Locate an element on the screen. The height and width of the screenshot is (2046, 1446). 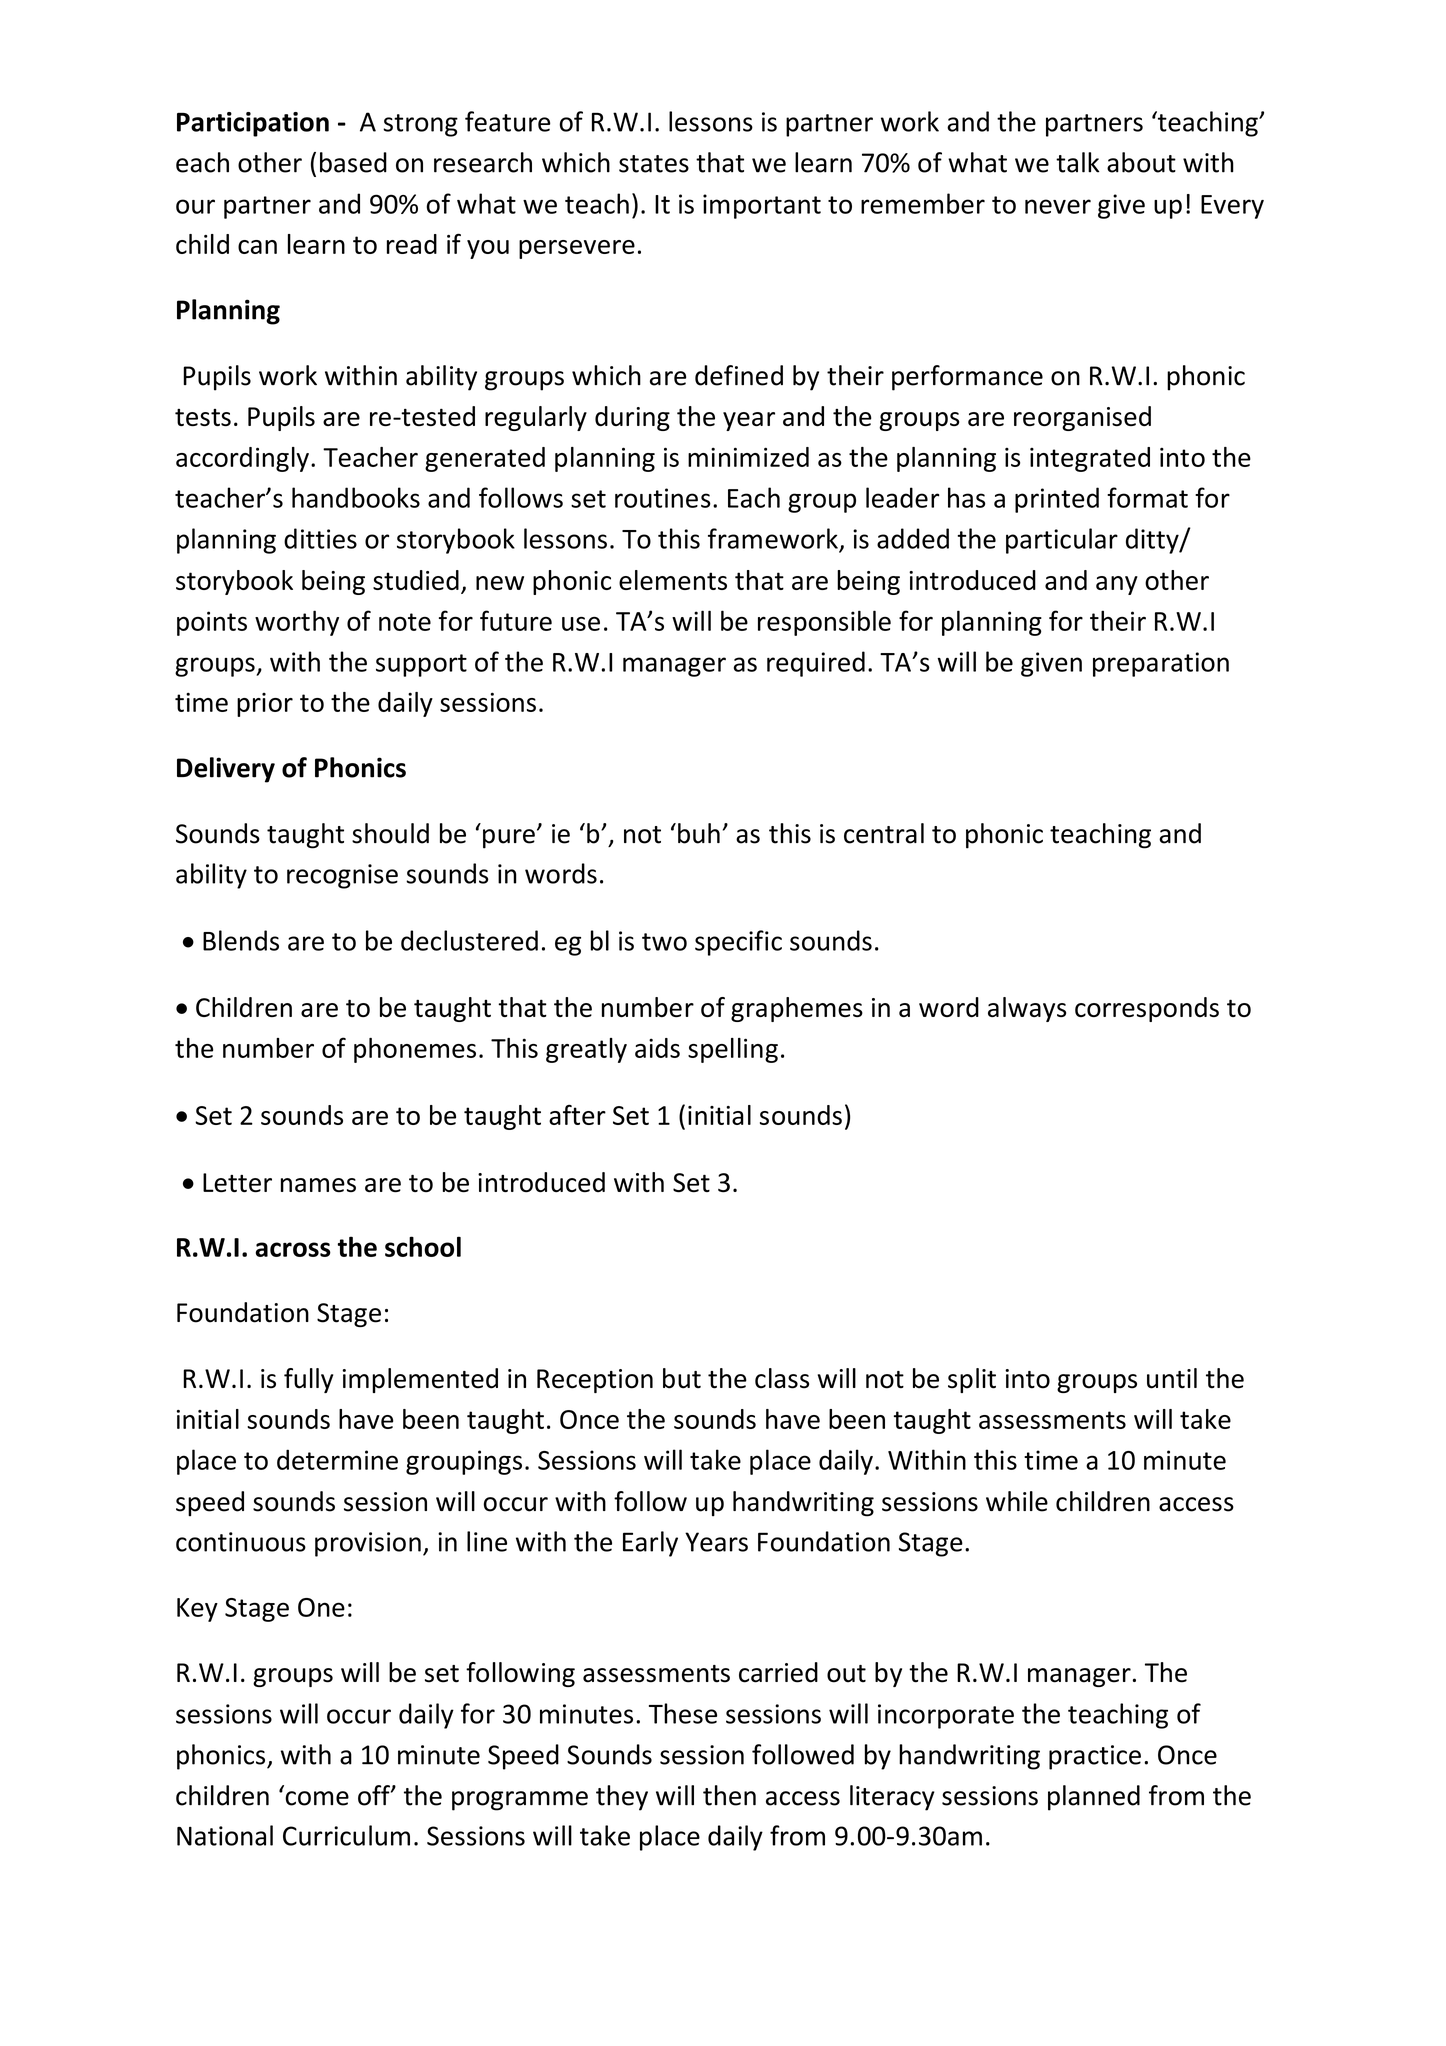
planned is located at coordinates (1094, 1798).
